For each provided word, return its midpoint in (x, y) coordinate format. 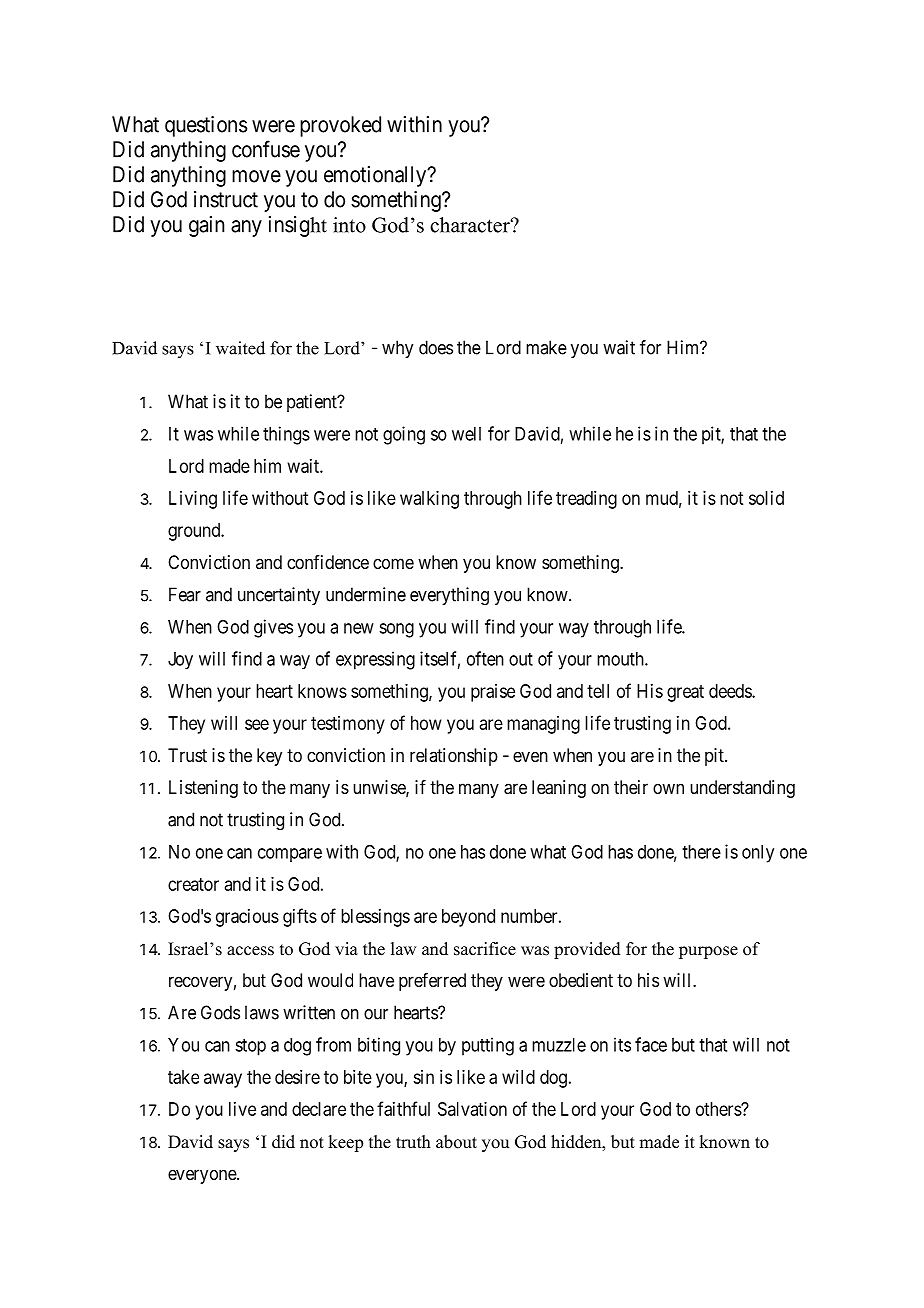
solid (766, 498)
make (546, 347)
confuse (266, 149)
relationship (454, 757)
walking (429, 500)
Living (193, 500)
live (242, 1109)
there (701, 852)
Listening (203, 789)
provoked (340, 126)
